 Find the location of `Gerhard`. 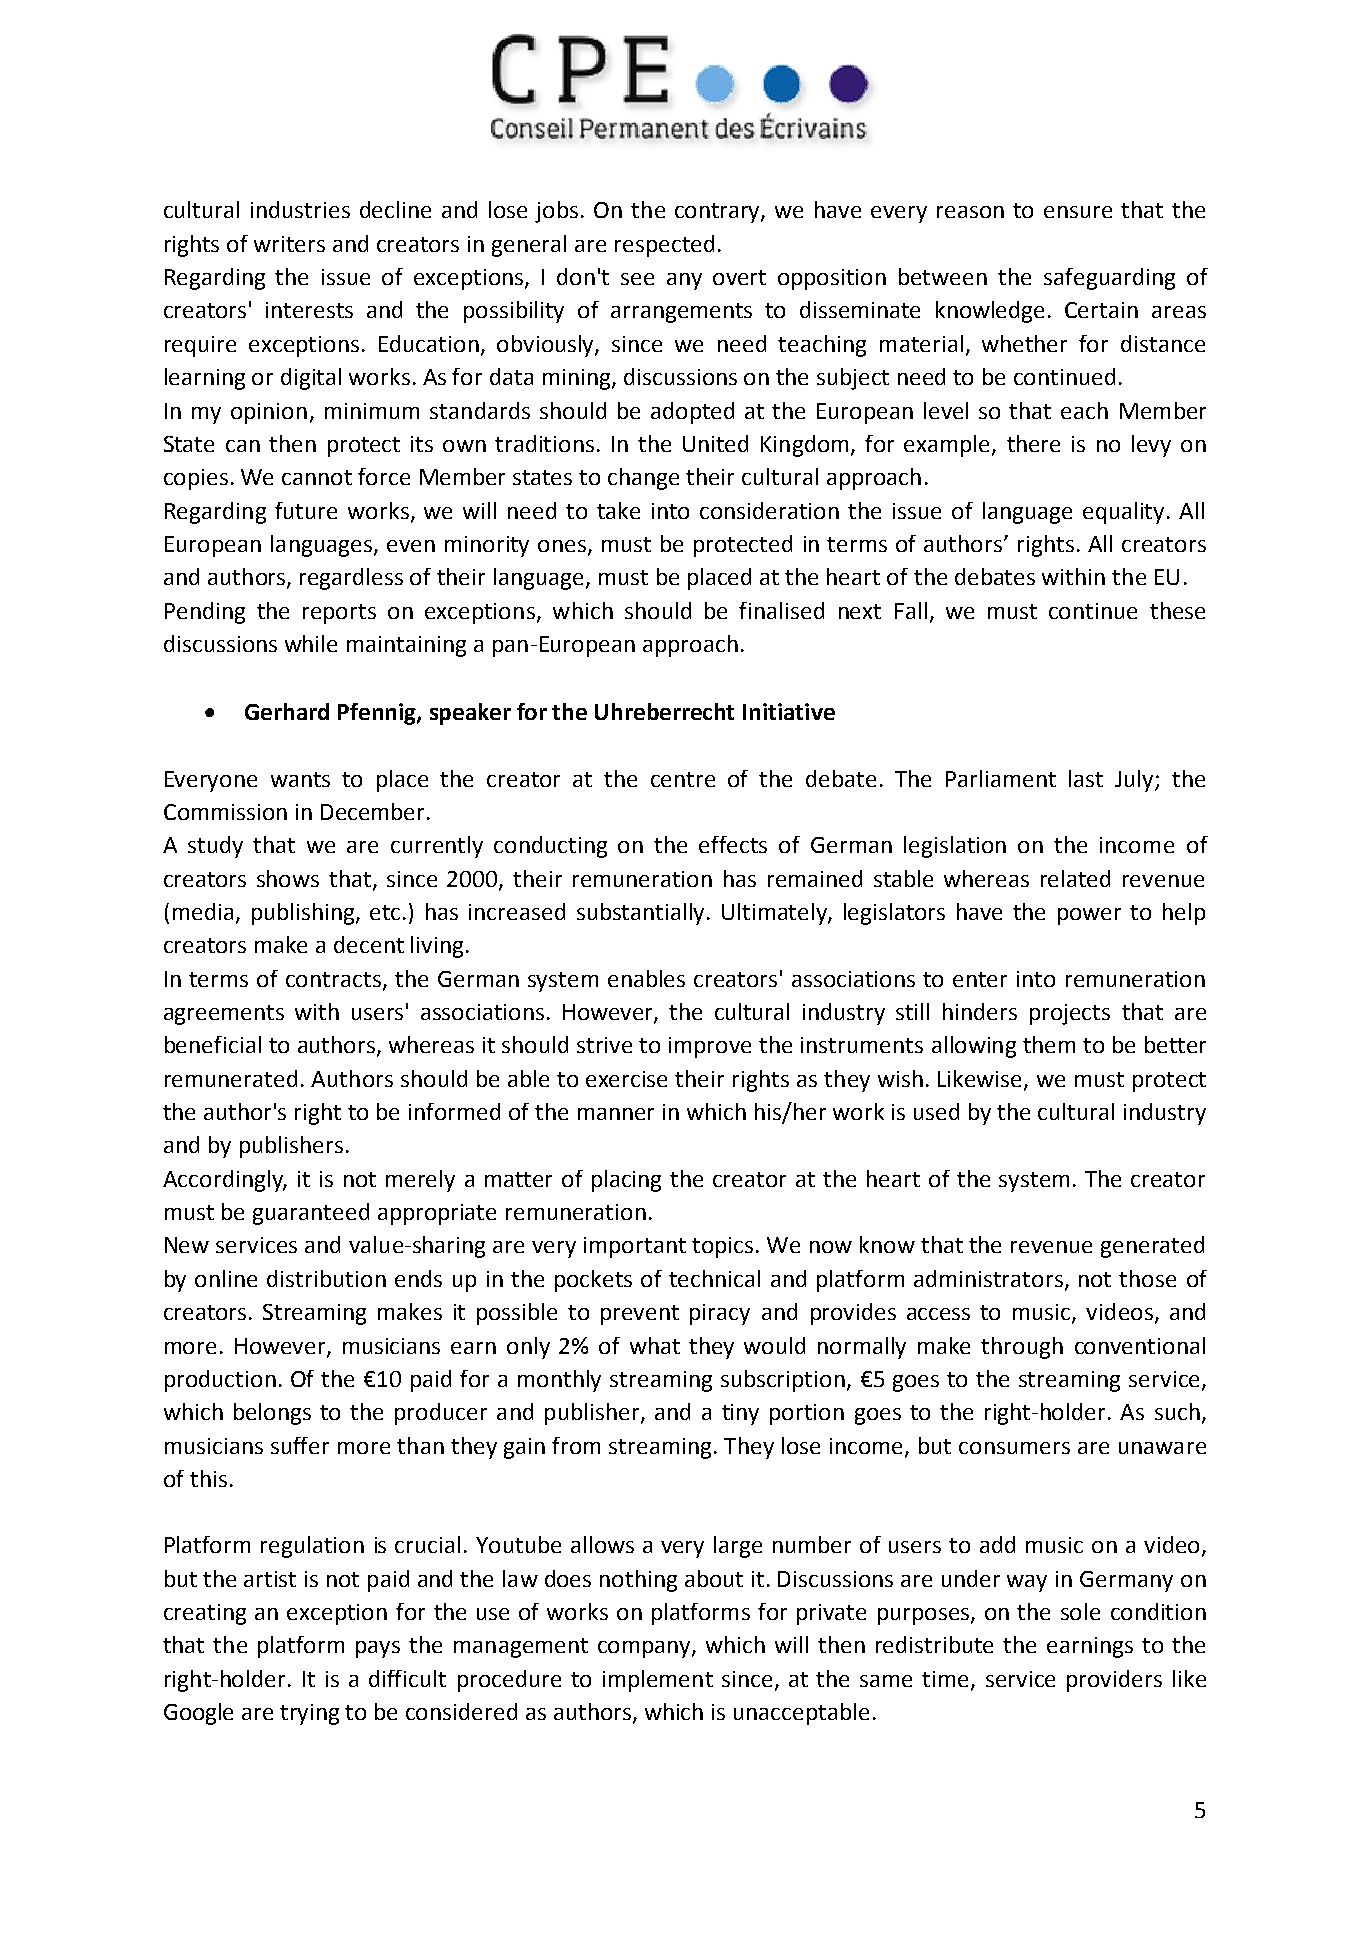

Gerhard is located at coordinates (287, 711).
